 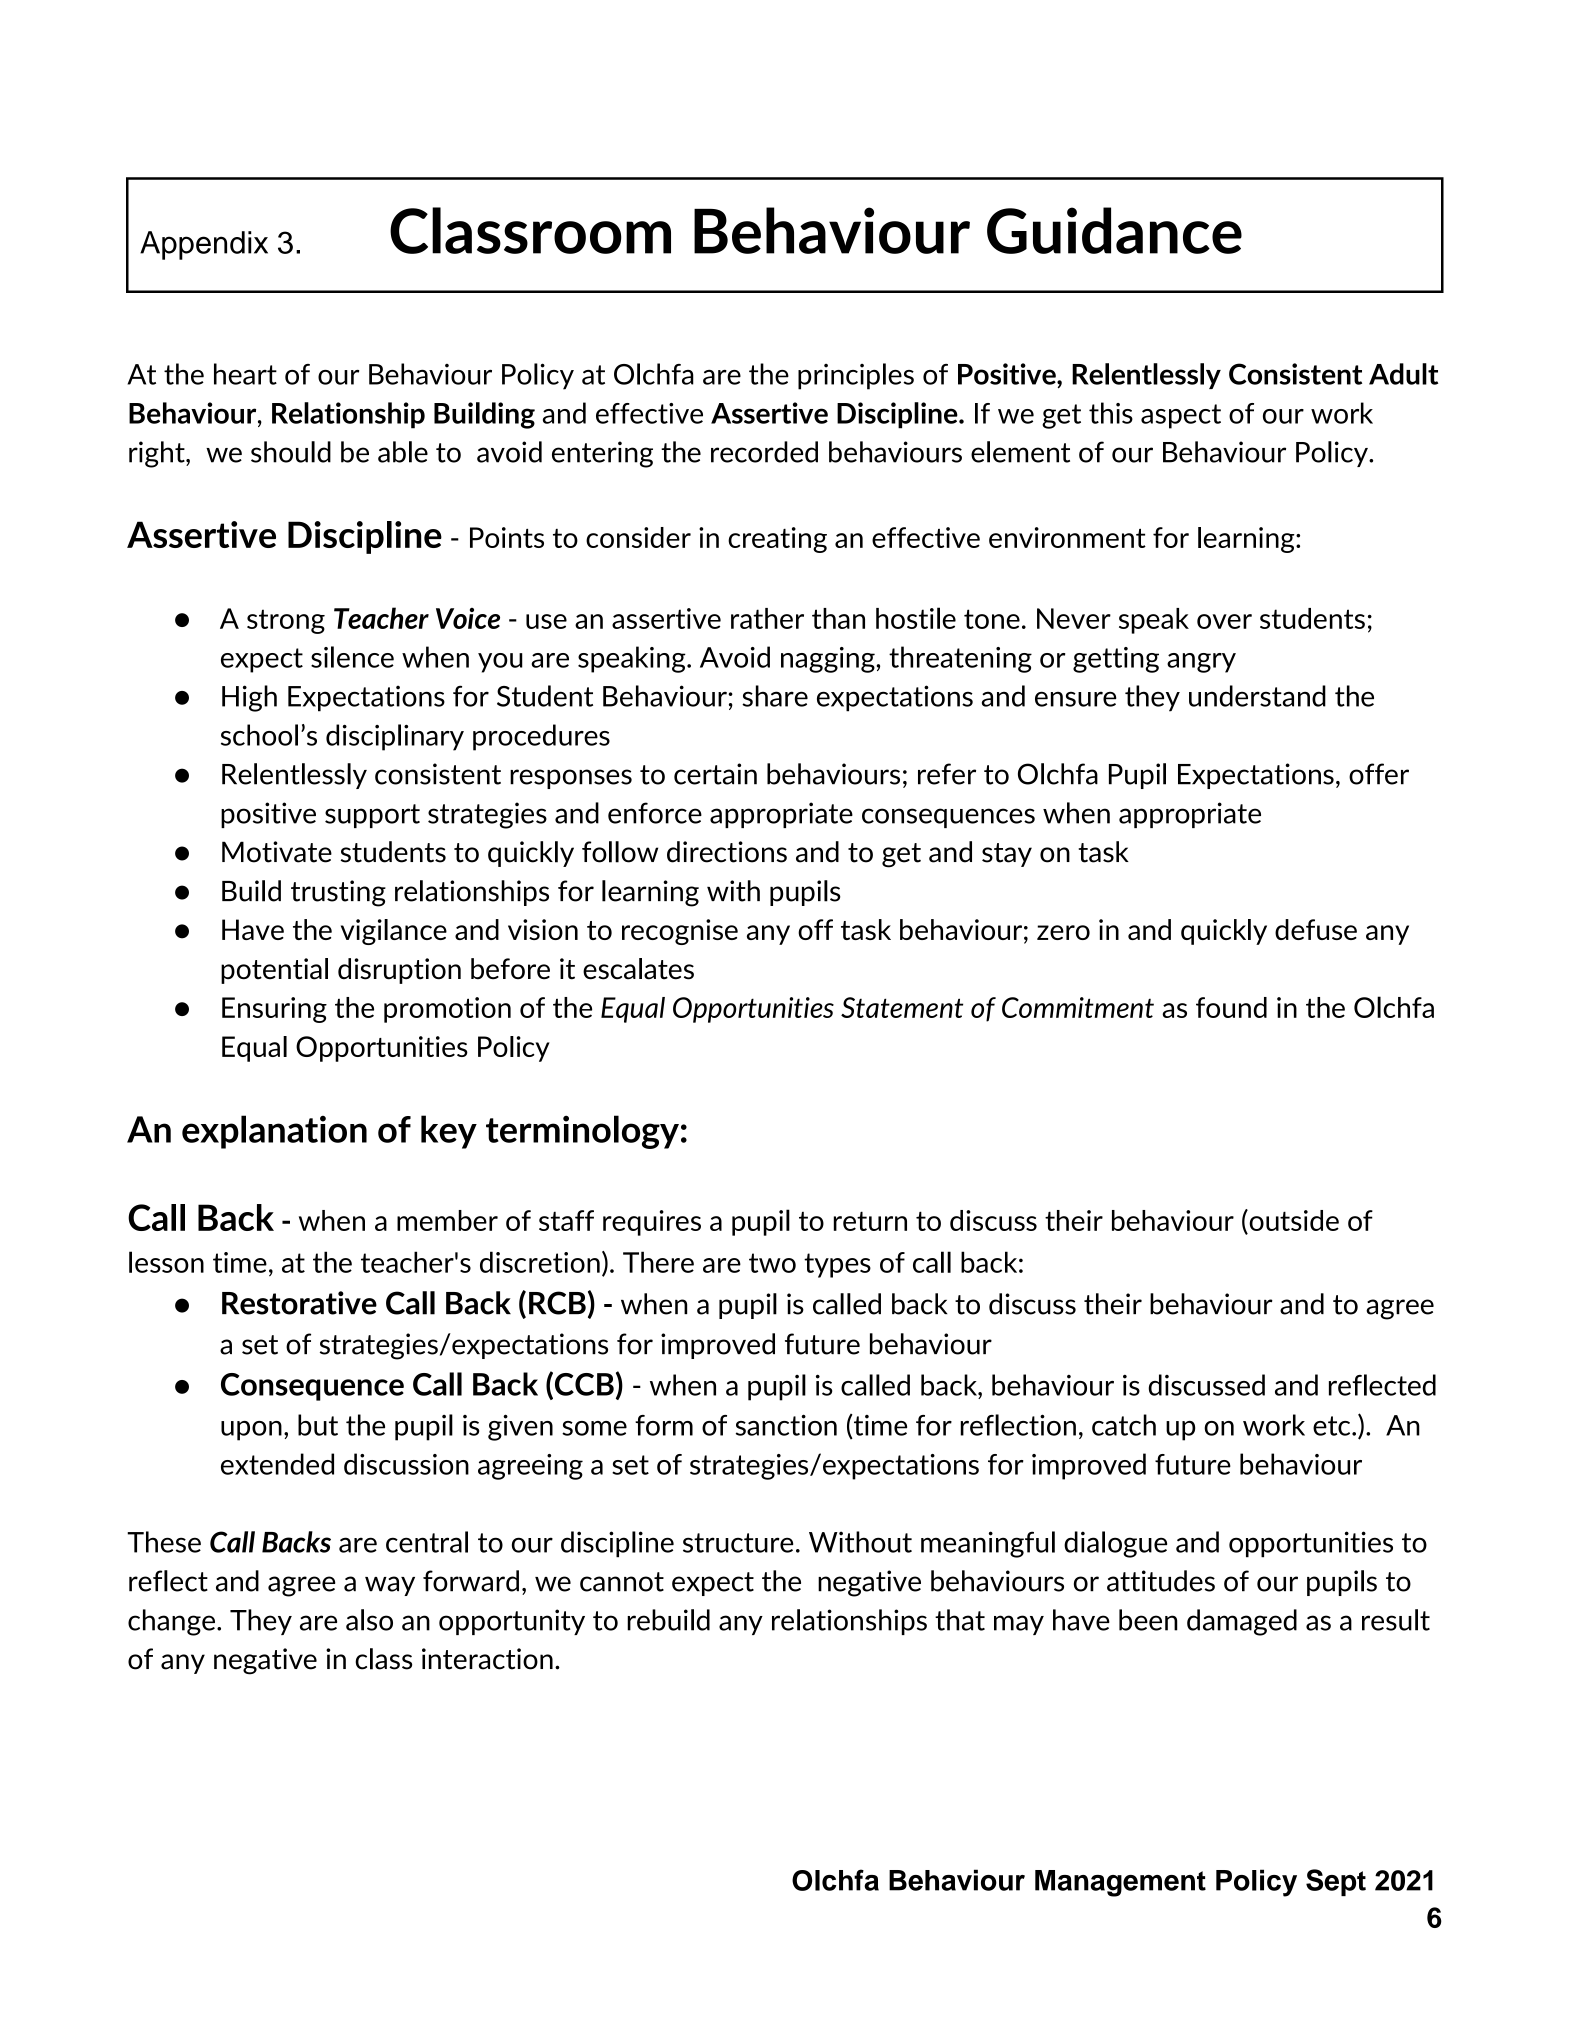 What do you see at coordinates (1293, 1220) in the page?
I see `outside` at bounding box center [1293, 1220].
